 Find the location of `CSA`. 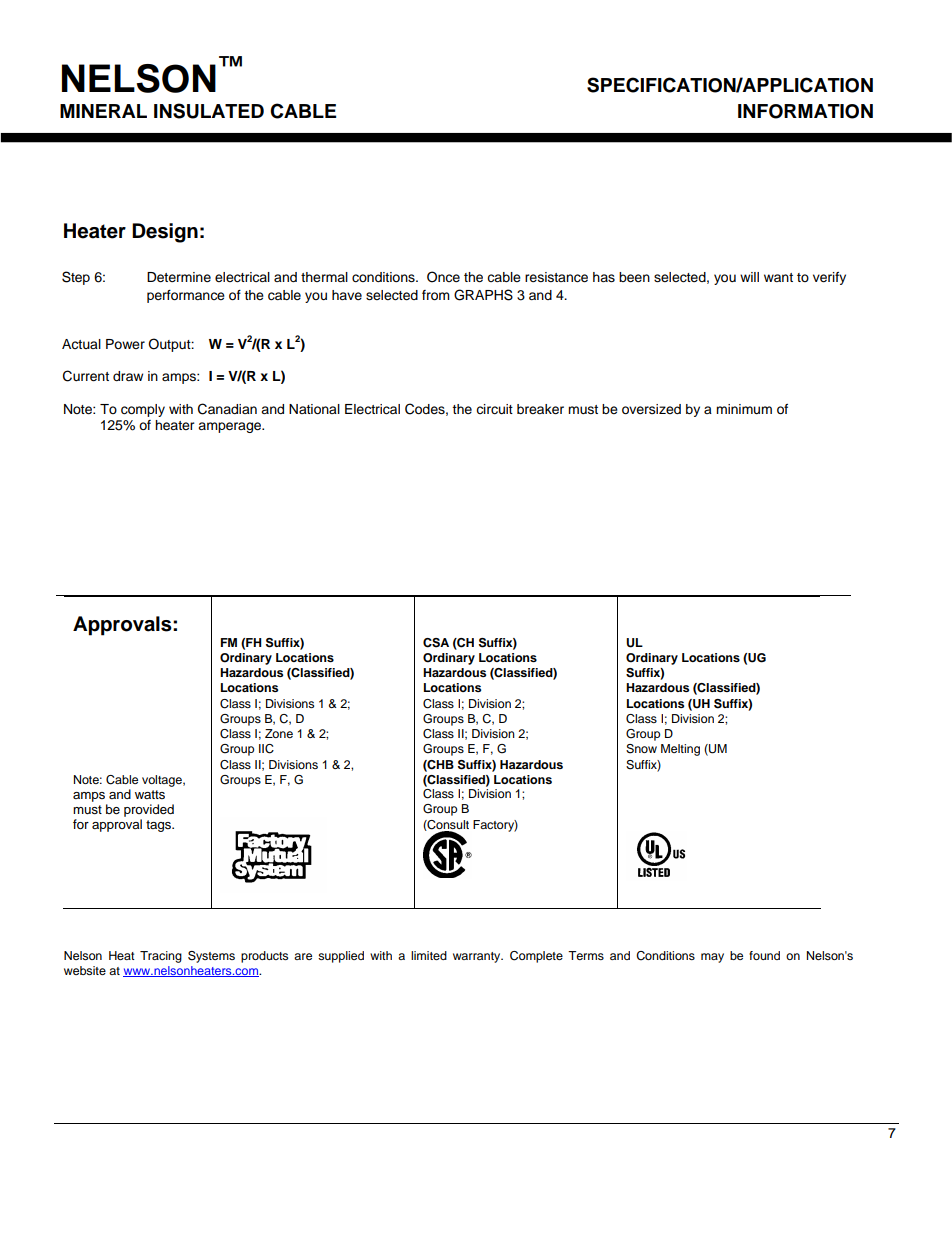

CSA is located at coordinates (436, 643).
